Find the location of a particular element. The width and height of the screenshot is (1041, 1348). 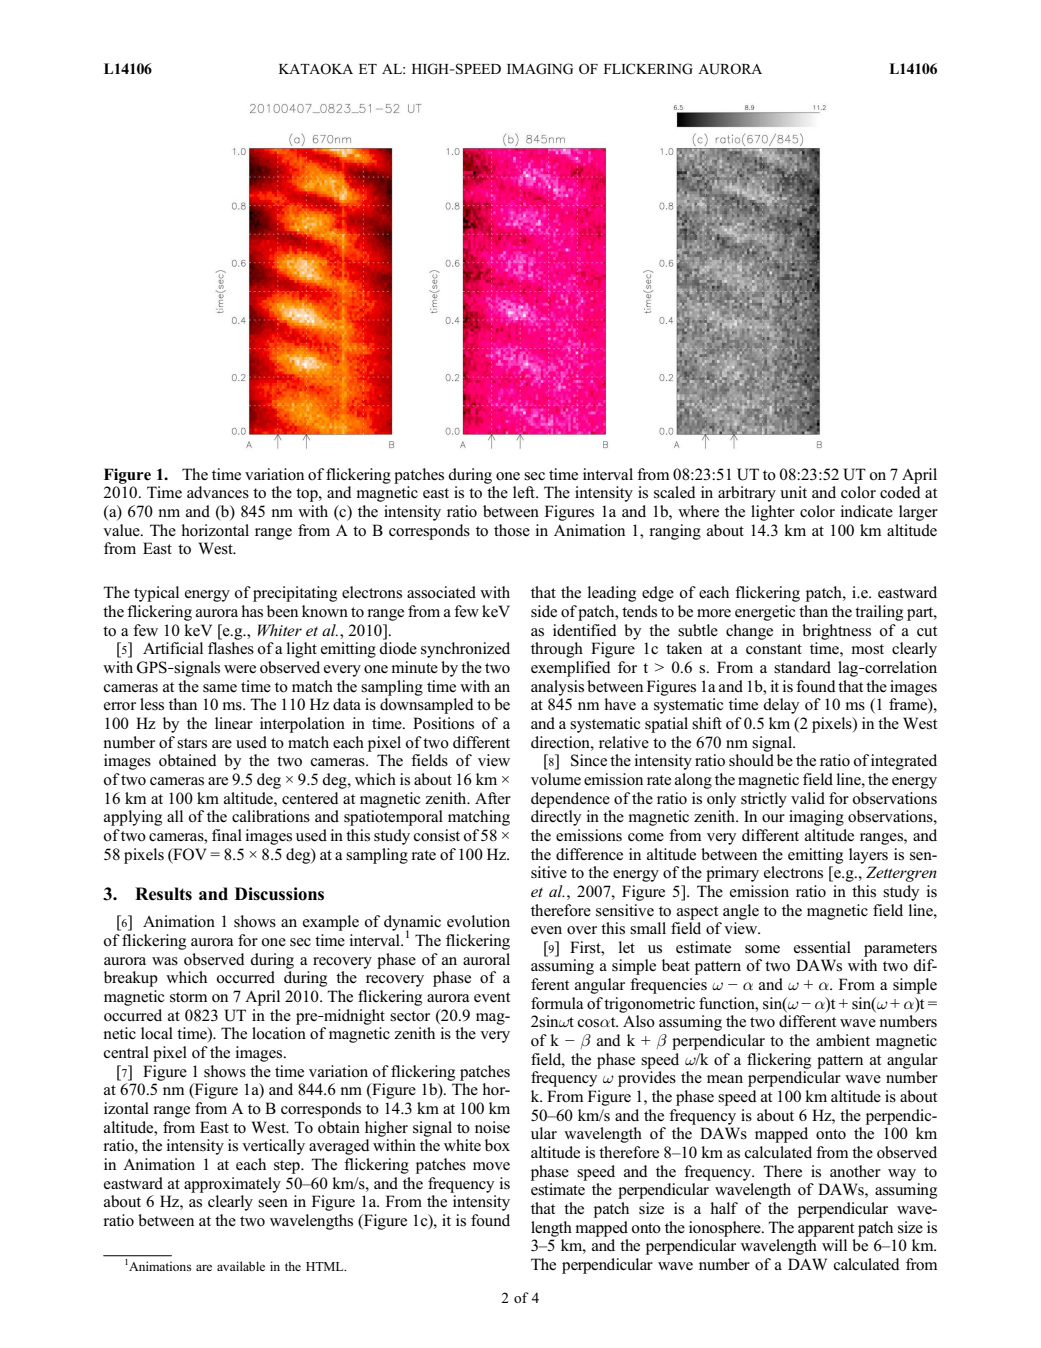

vertically is located at coordinates (273, 1147).
